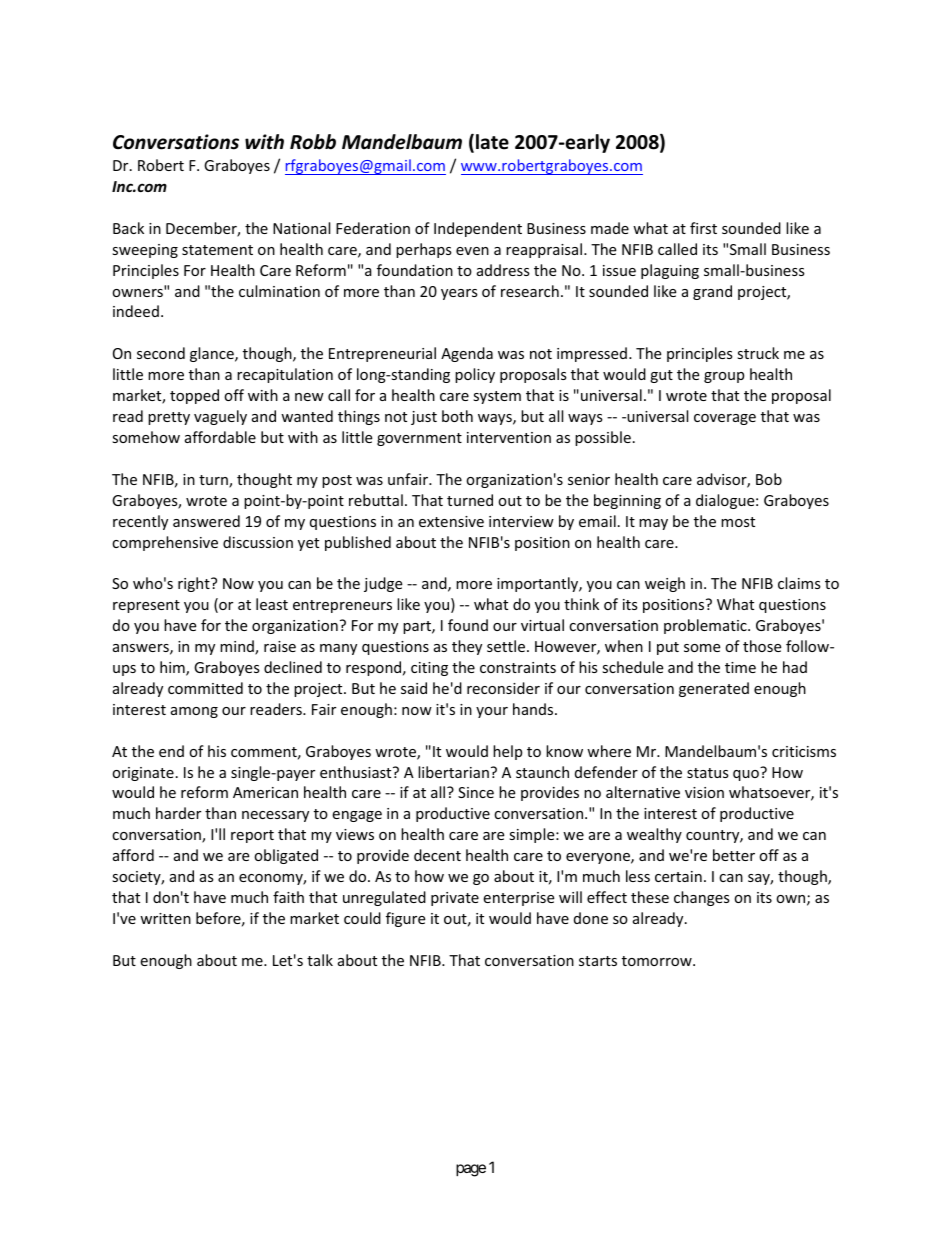 The height and width of the document is (1233, 952). Describe the element at coordinates (702, 898) in the document. I see `changes` at that location.
